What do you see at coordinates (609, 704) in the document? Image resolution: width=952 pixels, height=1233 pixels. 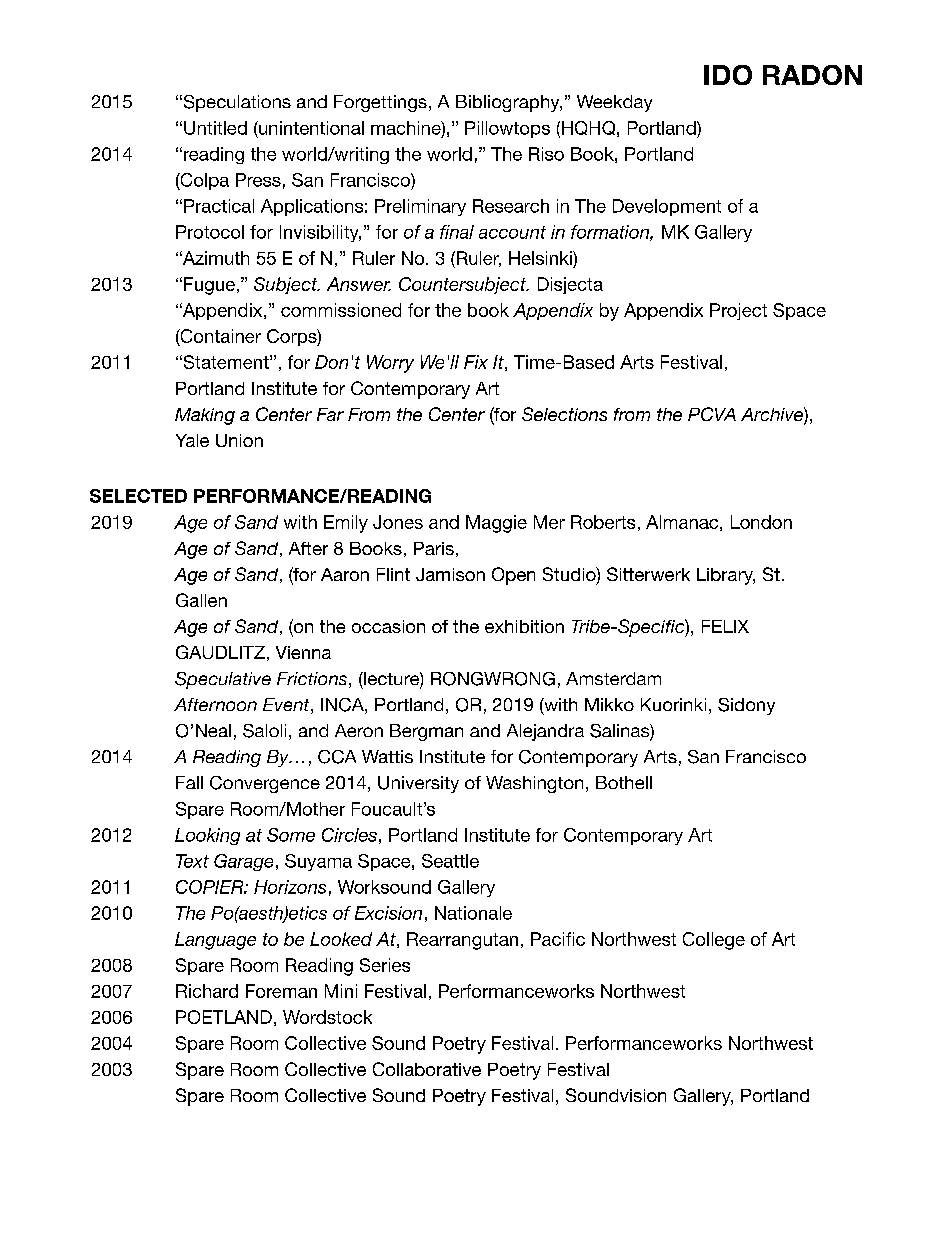 I see `Mikko` at bounding box center [609, 704].
